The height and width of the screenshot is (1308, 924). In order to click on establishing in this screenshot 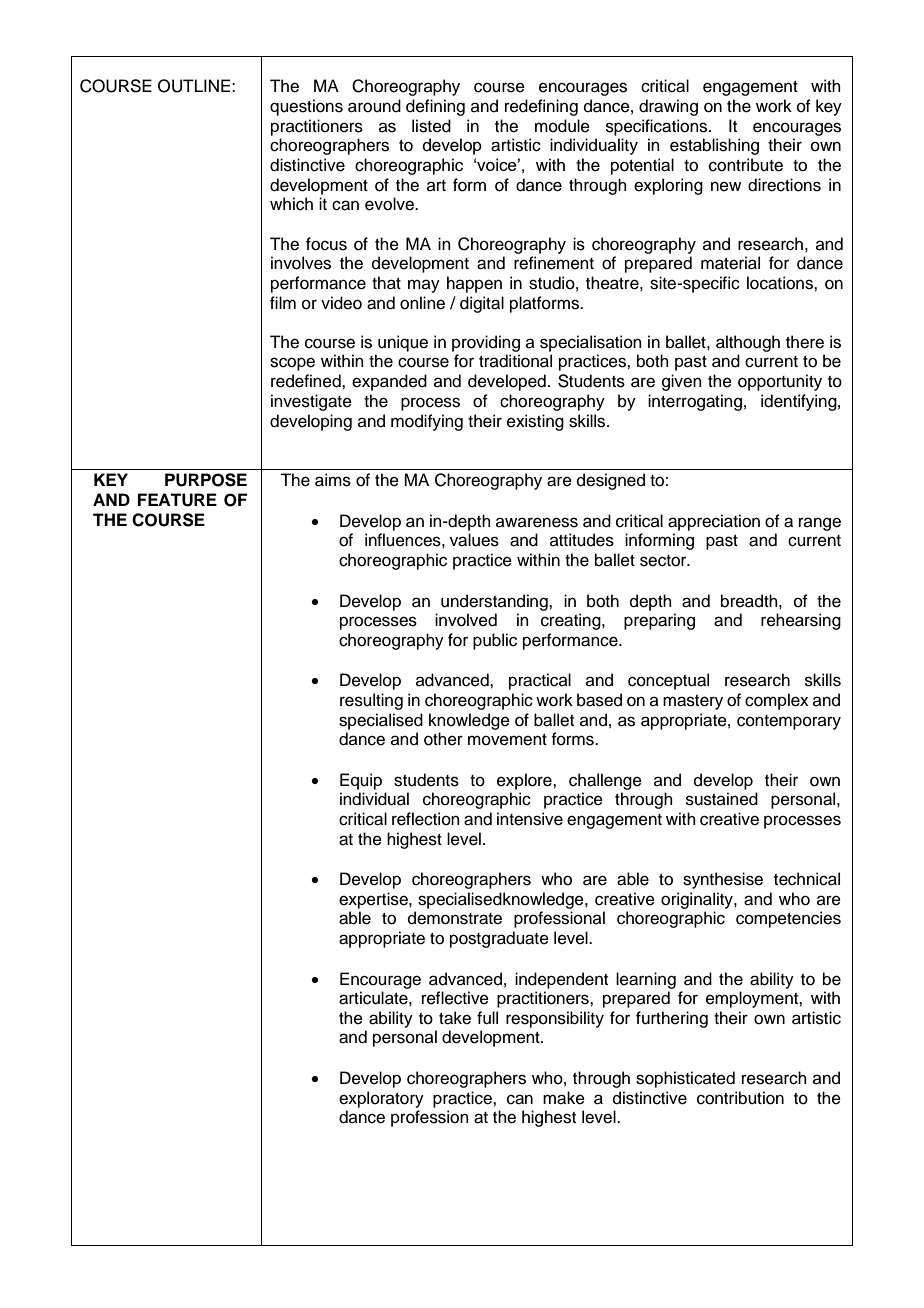, I will do `click(714, 146)`.
